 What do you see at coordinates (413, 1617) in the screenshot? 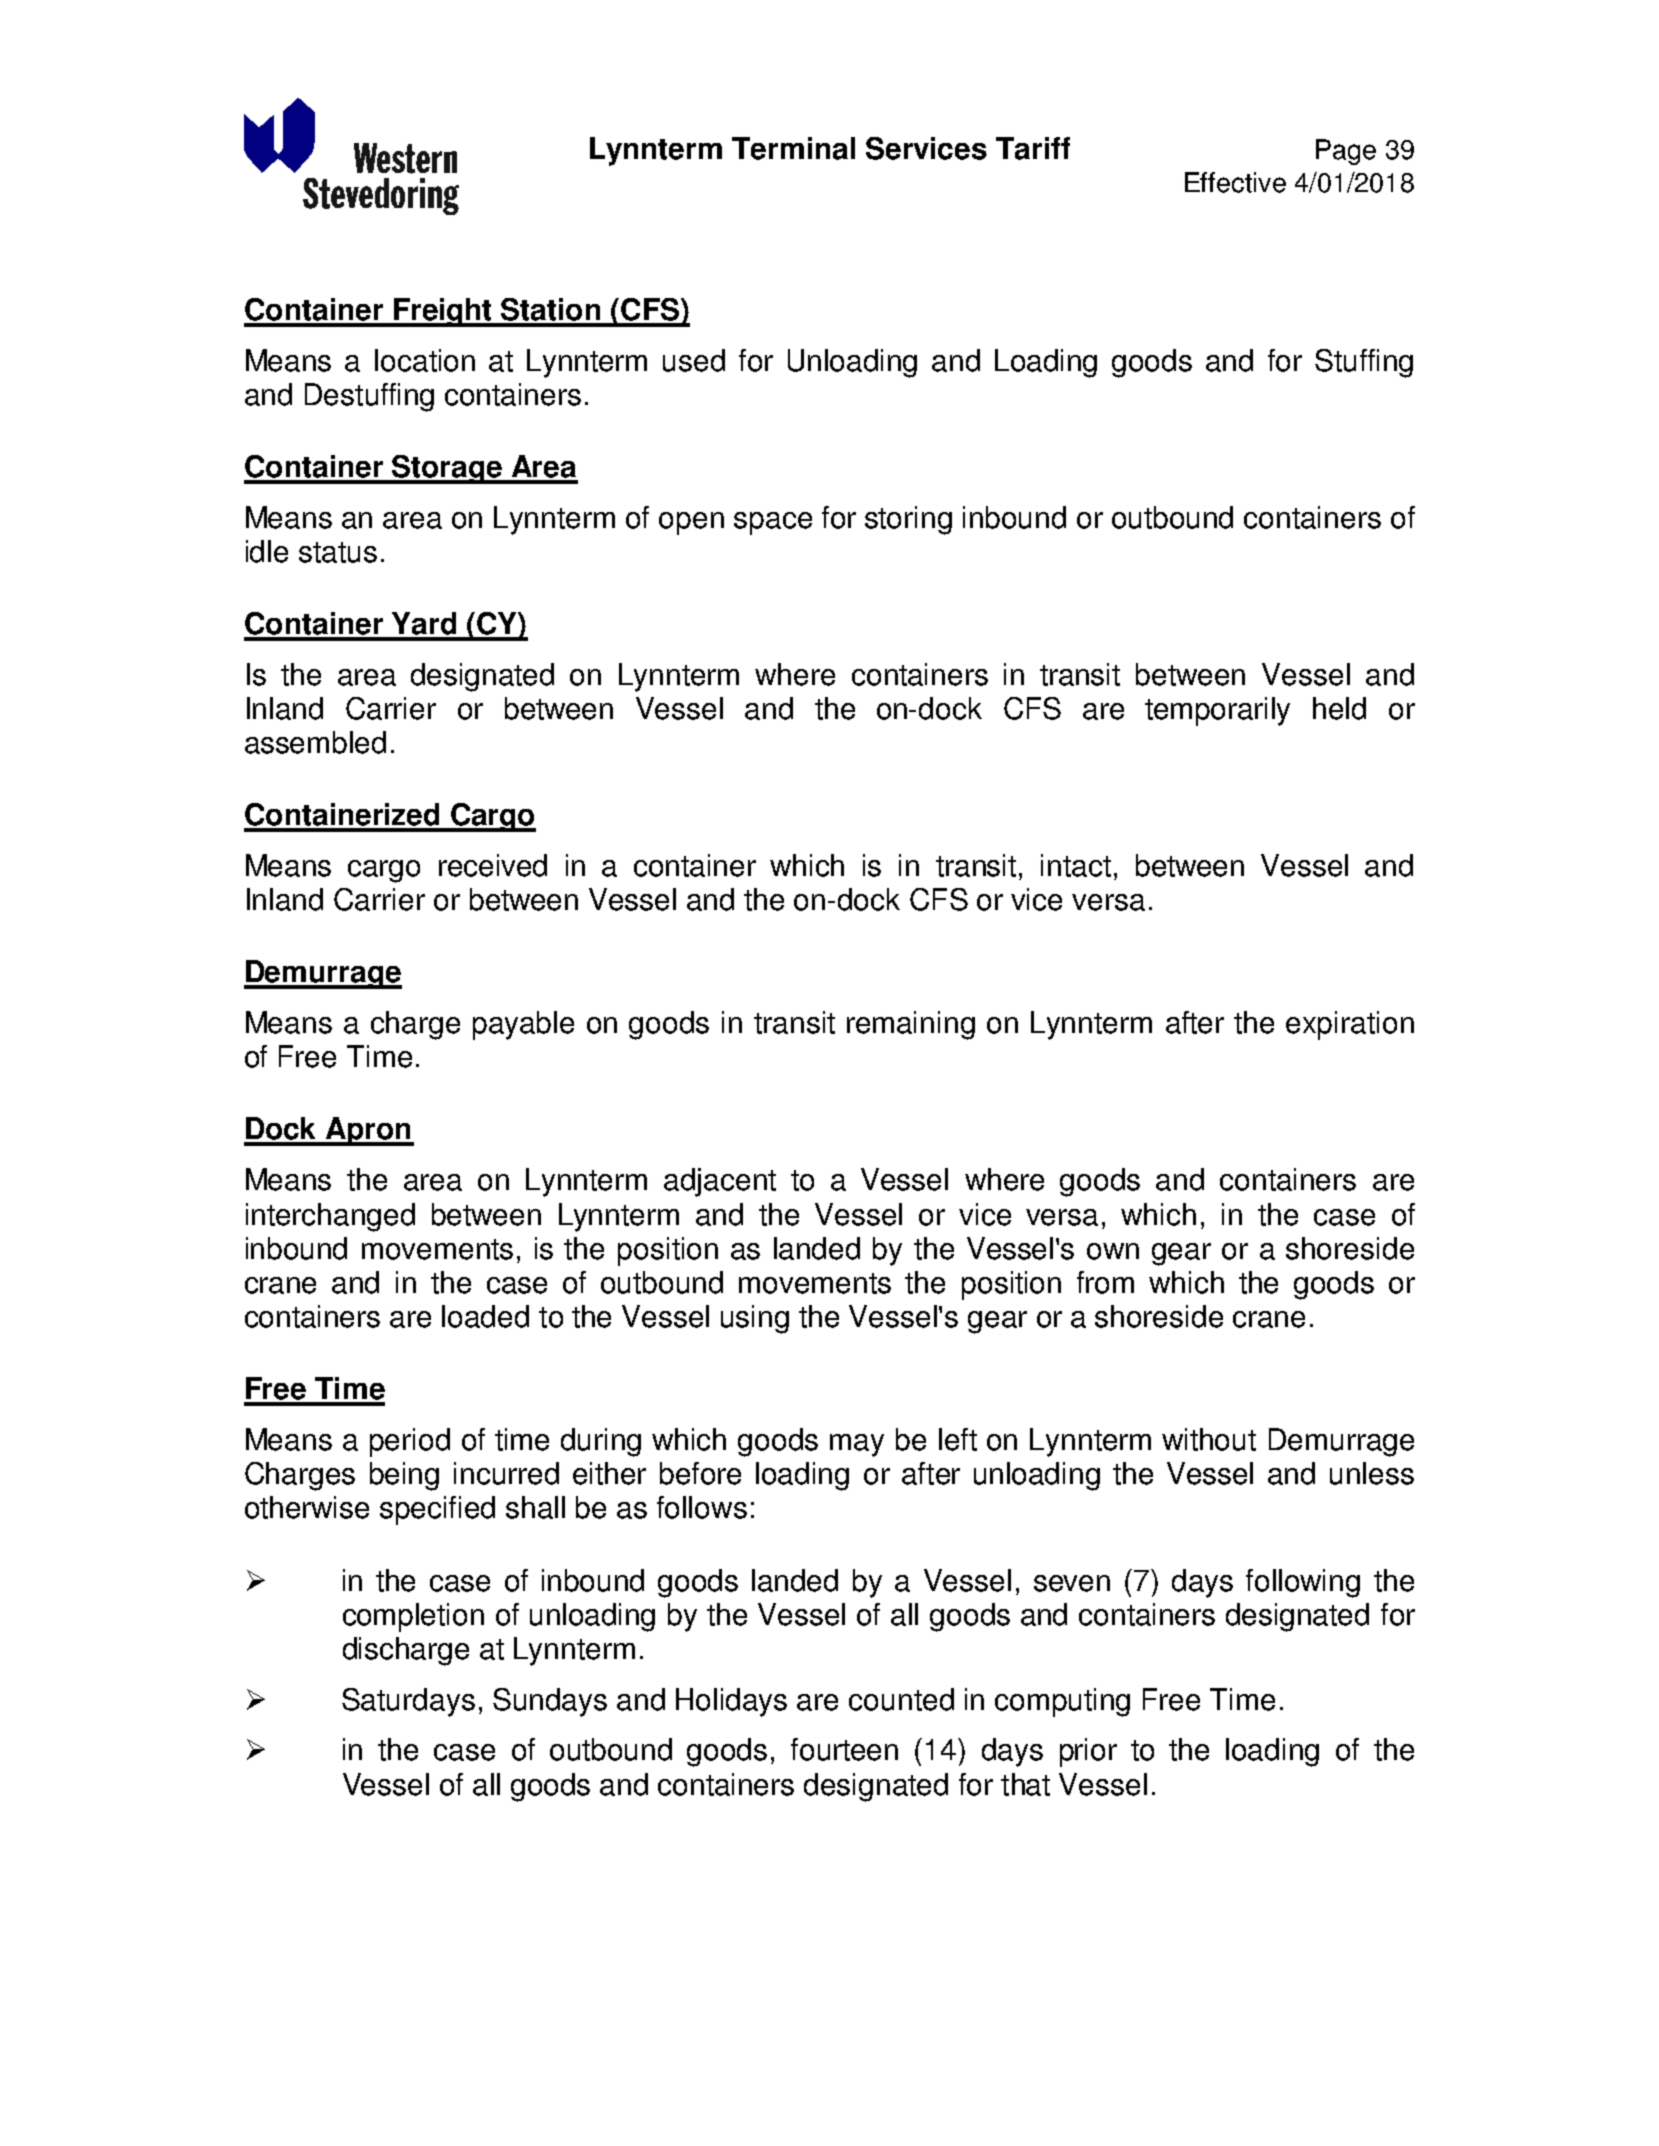
I see `completion` at bounding box center [413, 1617].
